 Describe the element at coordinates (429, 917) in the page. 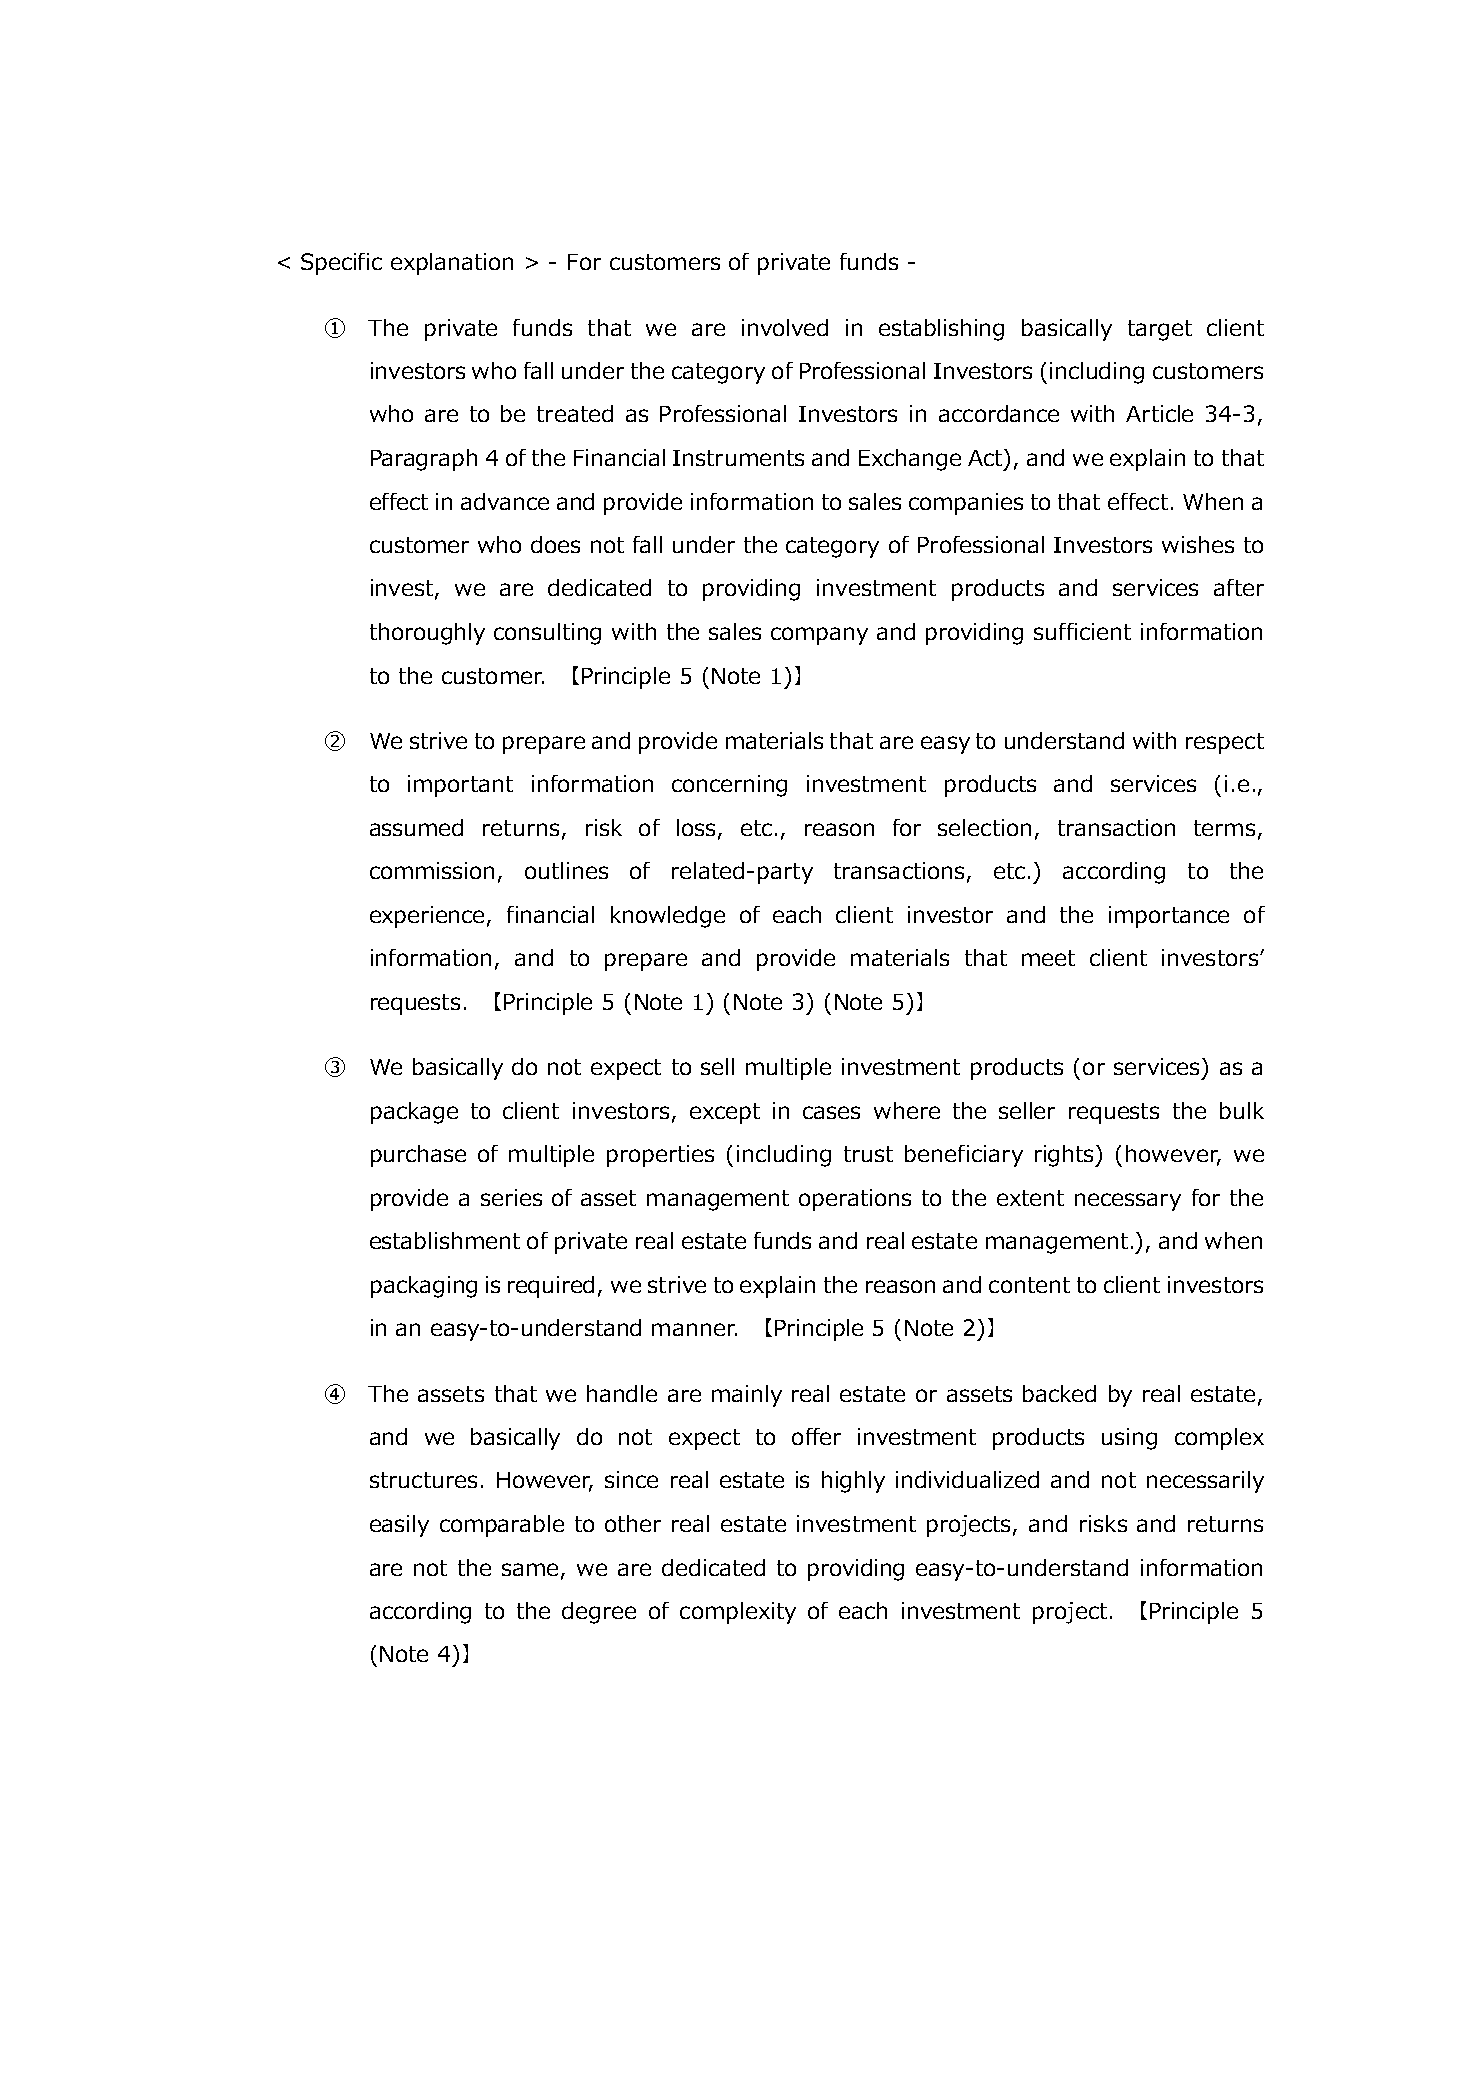

I see `experience` at that location.
